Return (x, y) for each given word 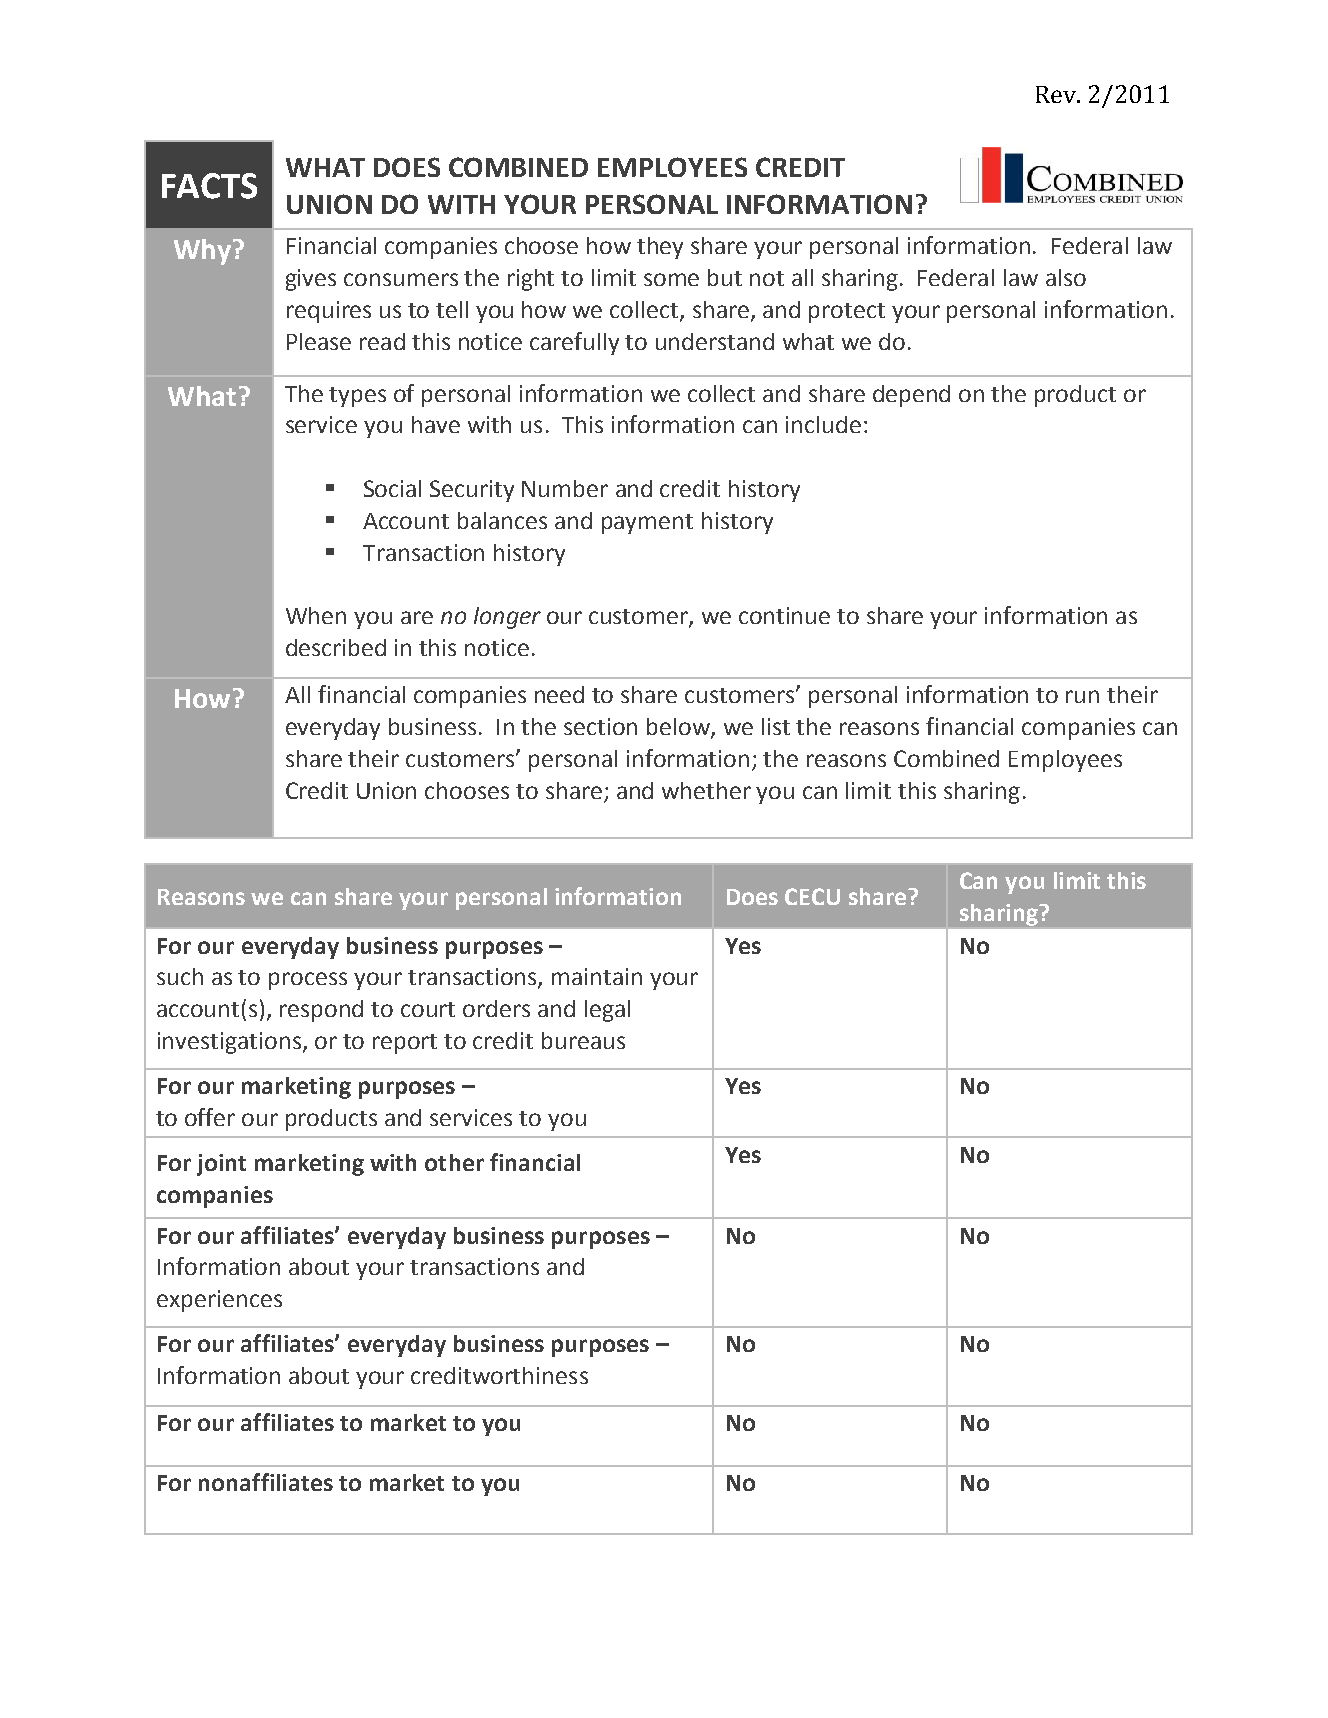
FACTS (209, 186)
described (336, 647)
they (660, 248)
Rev (1057, 94)
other (454, 1162)
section (600, 726)
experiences (219, 1301)
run (1082, 696)
